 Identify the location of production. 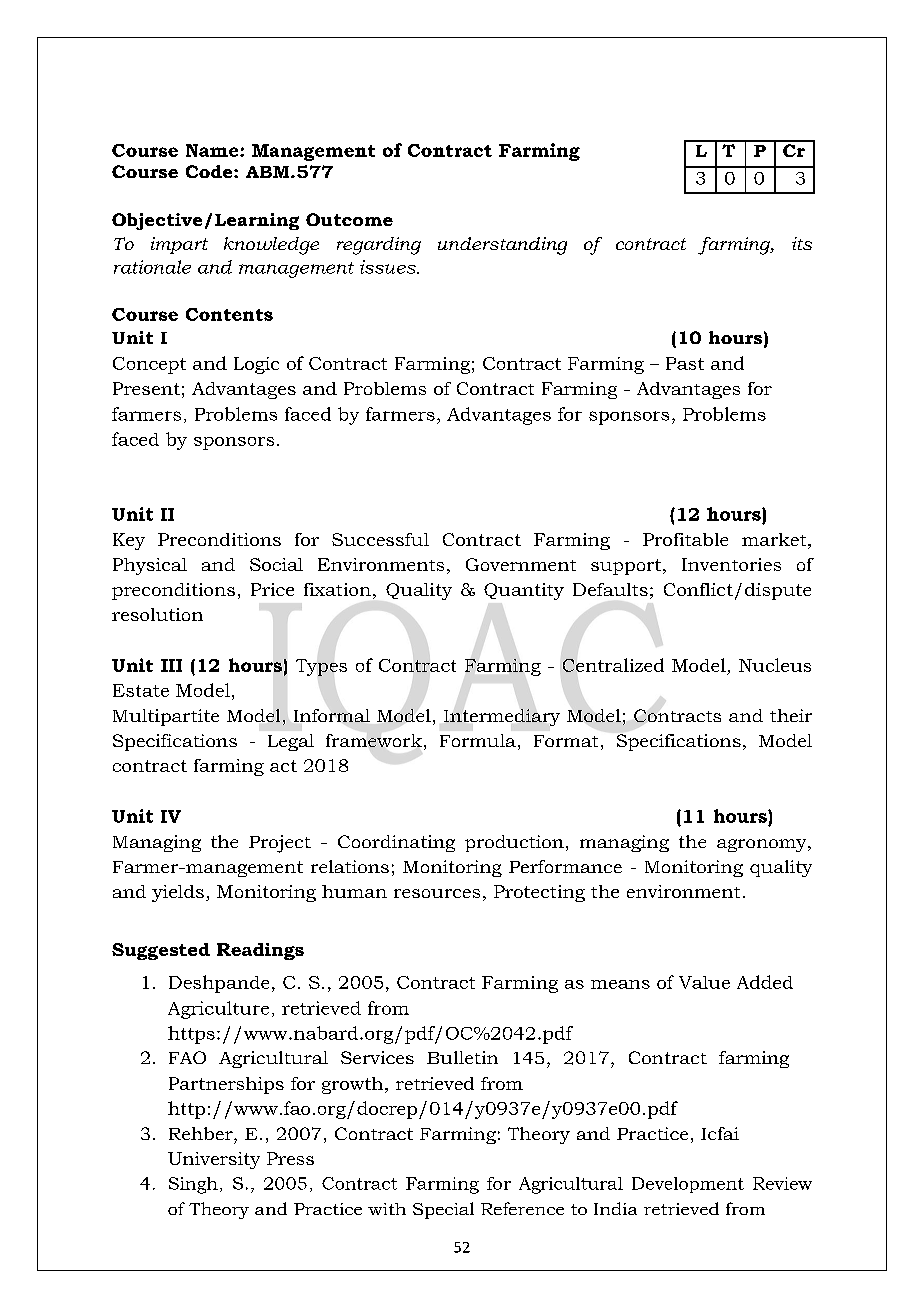
(514, 843).
